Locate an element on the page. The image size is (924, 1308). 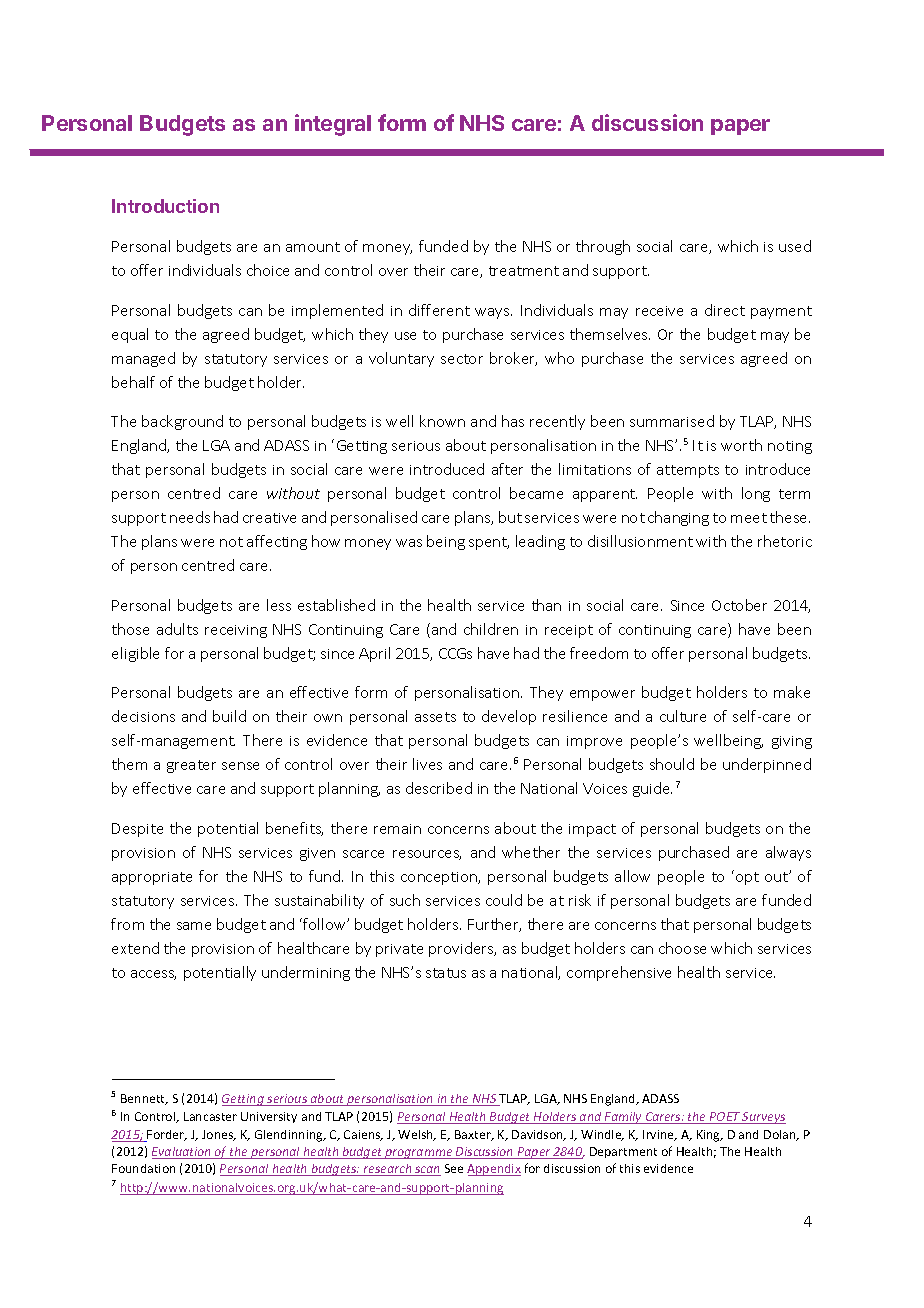
King is located at coordinates (710, 1136).
